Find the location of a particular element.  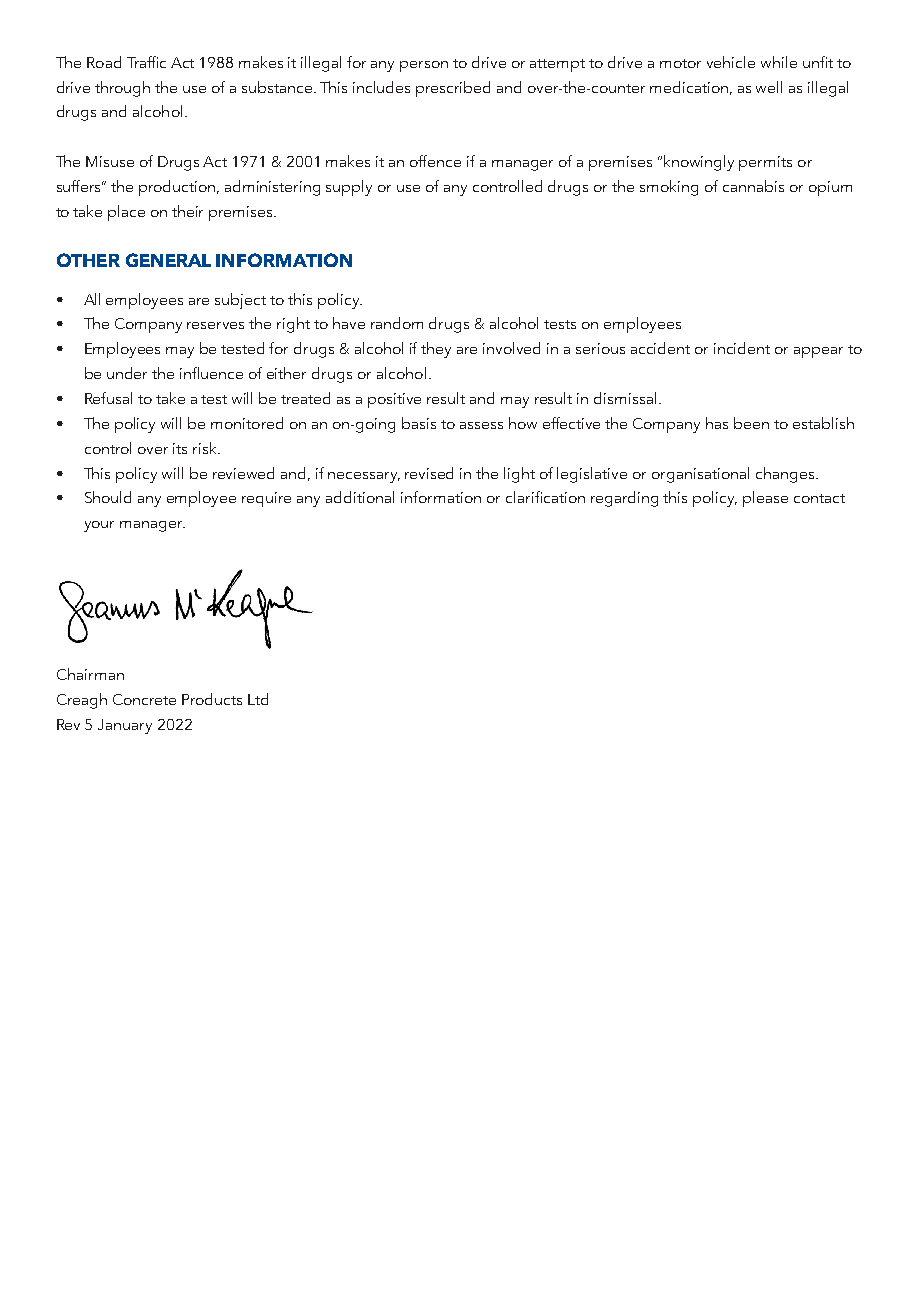

Concrete is located at coordinates (144, 699).
